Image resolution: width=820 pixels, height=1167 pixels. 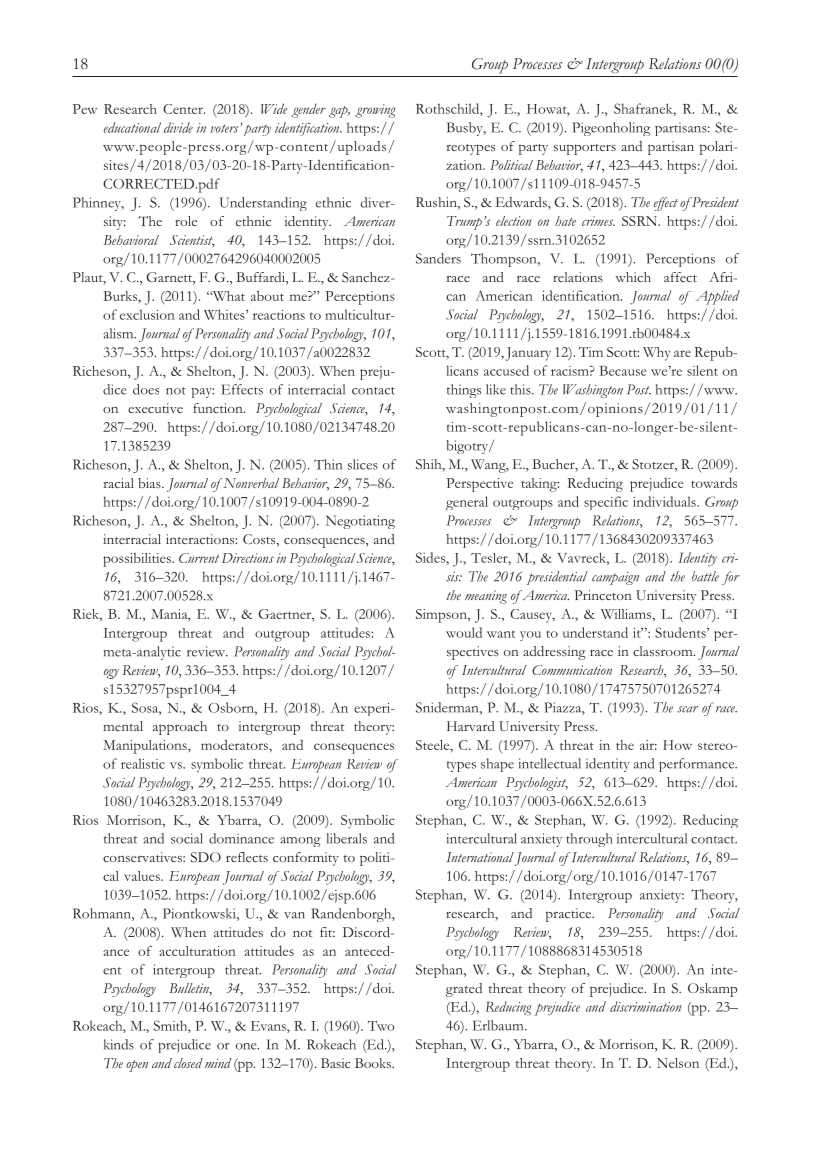 What do you see at coordinates (381, 1026) in the image?
I see `Two` at bounding box center [381, 1026].
